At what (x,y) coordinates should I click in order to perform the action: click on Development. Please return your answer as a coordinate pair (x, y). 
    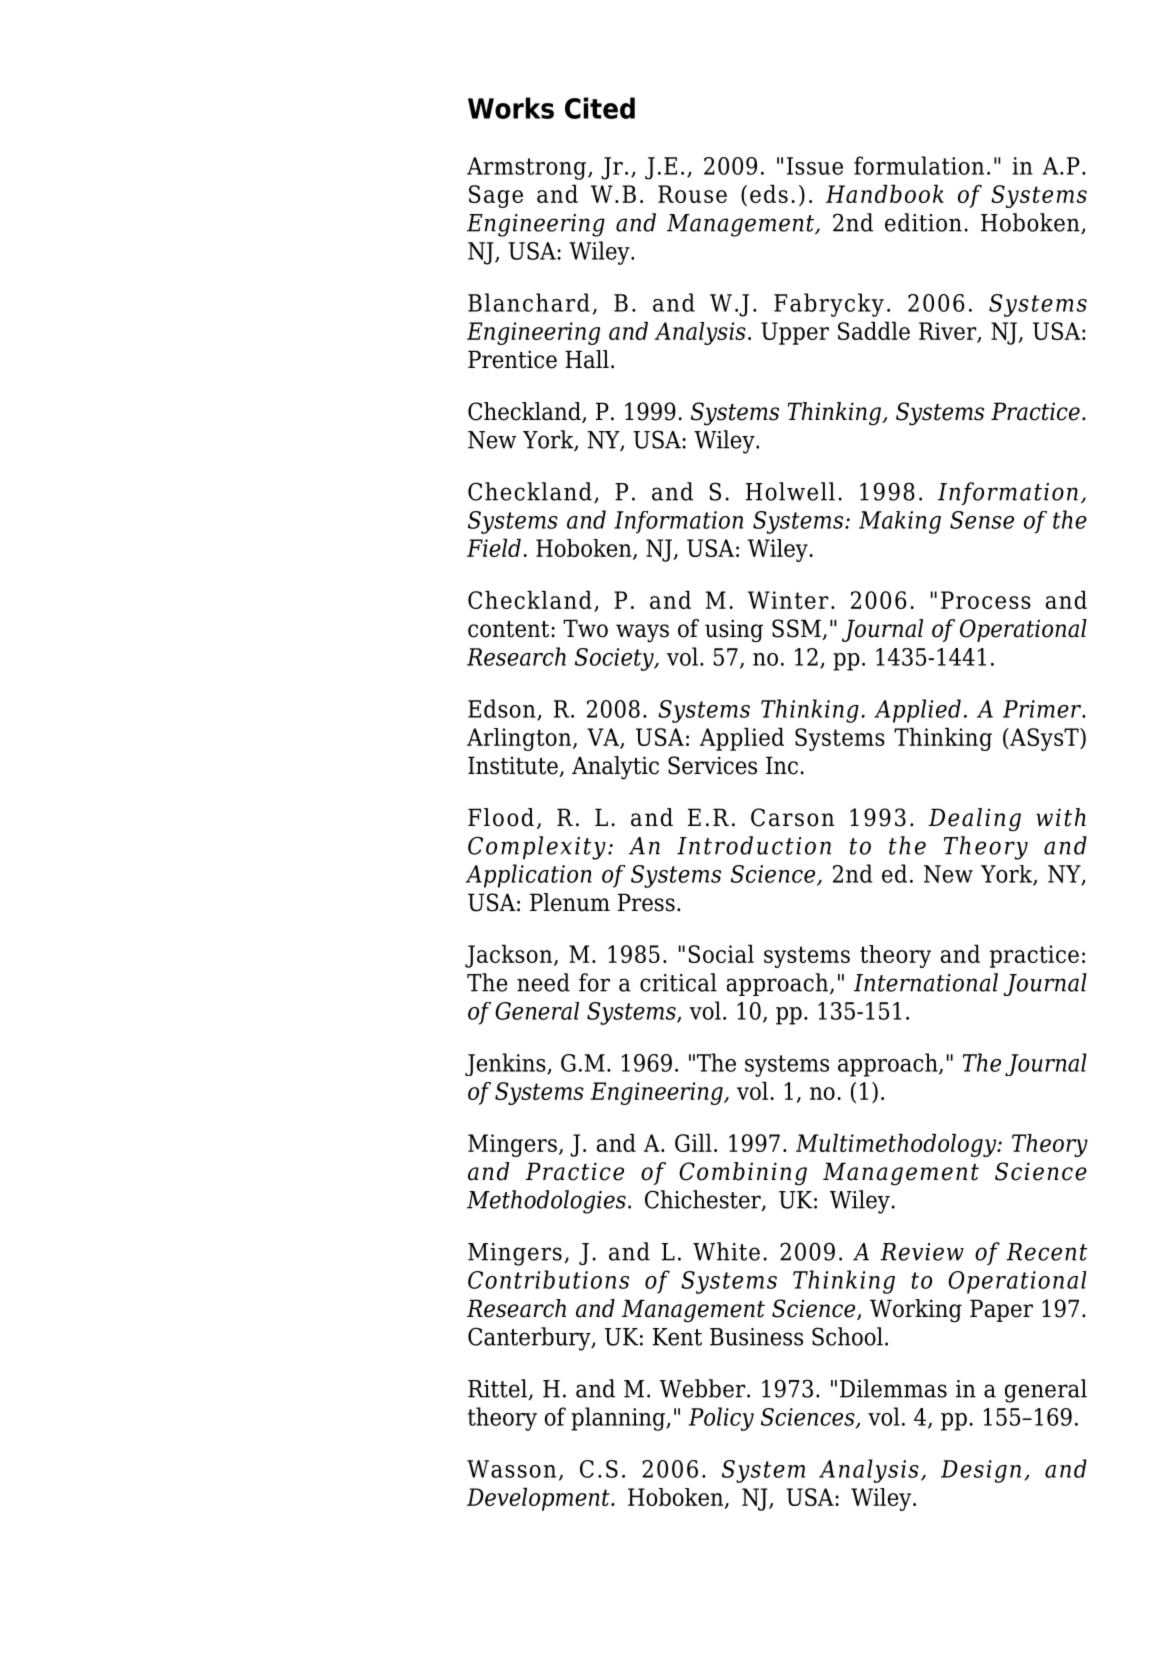
    Looking at the image, I should click on (539, 1499).
